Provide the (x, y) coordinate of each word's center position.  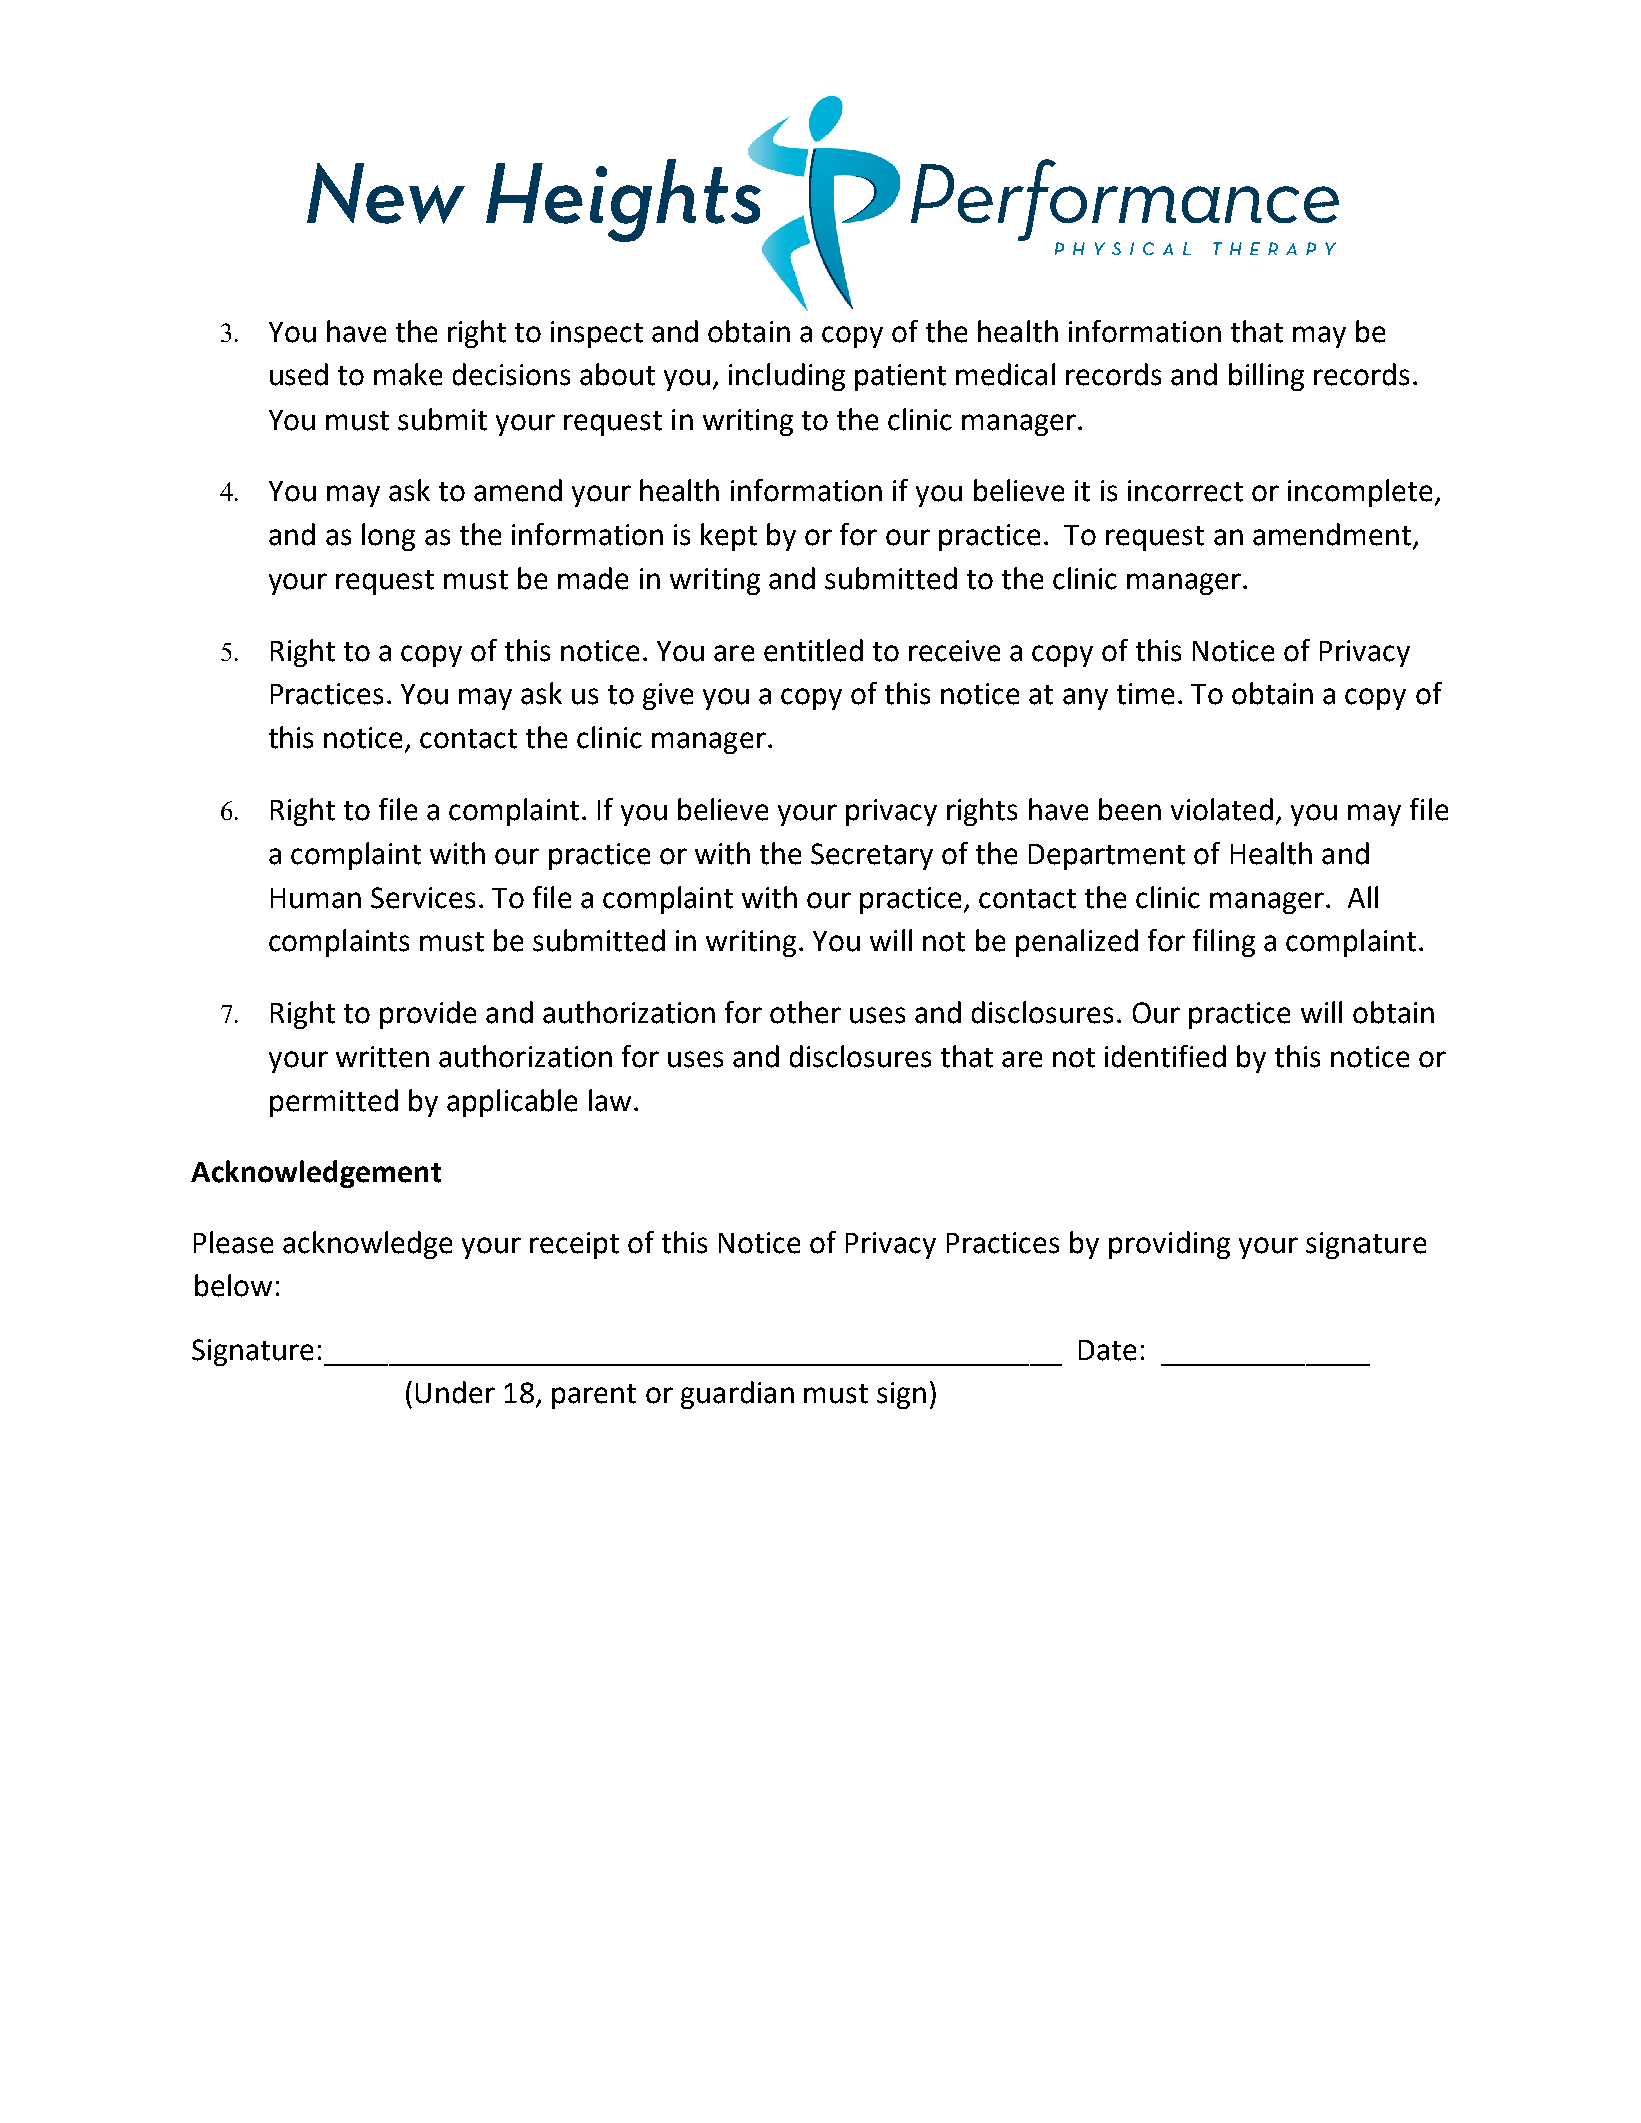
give (668, 696)
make (408, 374)
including (787, 377)
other (805, 1012)
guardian (737, 1395)
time (1145, 694)
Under (455, 1392)
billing (1266, 377)
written (382, 1057)
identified (1165, 1056)
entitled (813, 650)
